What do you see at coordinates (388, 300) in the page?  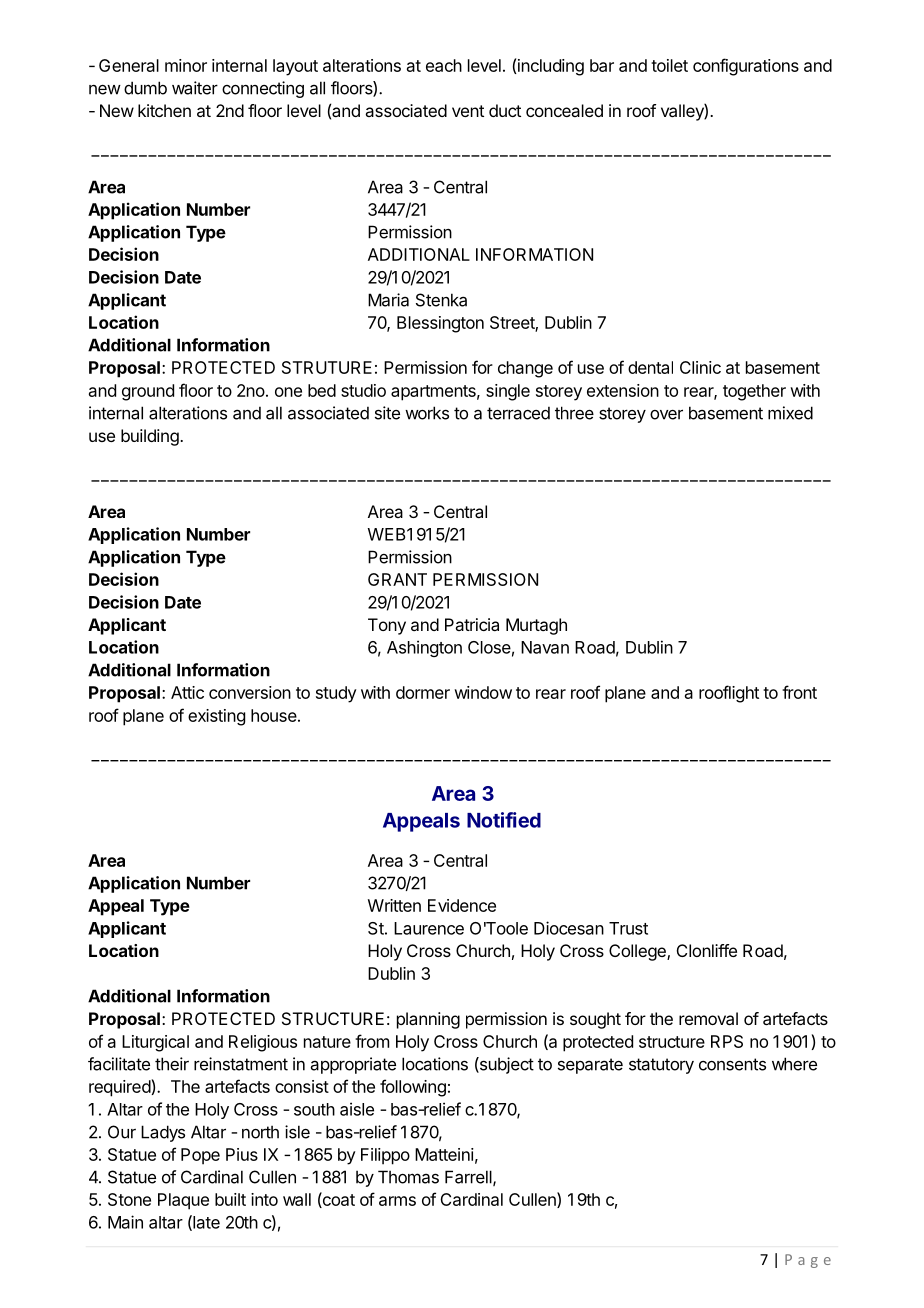 I see `Maria` at bounding box center [388, 300].
